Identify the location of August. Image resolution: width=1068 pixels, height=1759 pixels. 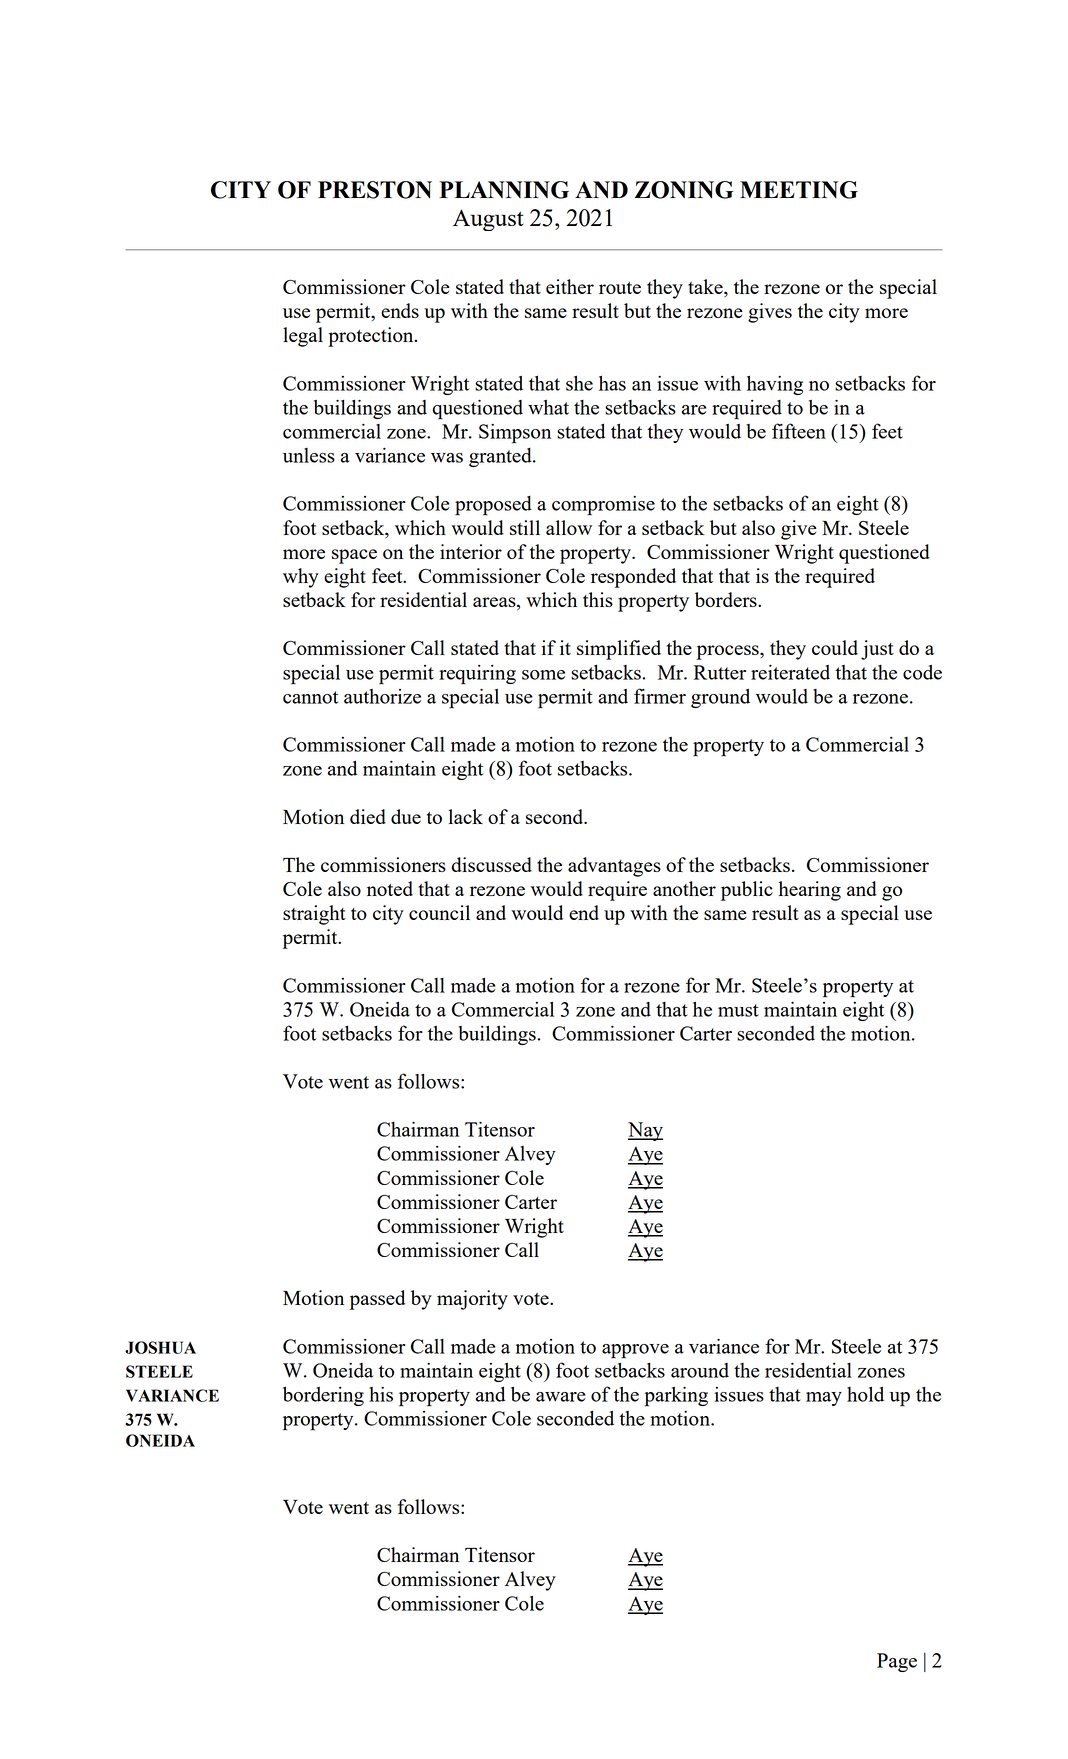
(488, 220).
